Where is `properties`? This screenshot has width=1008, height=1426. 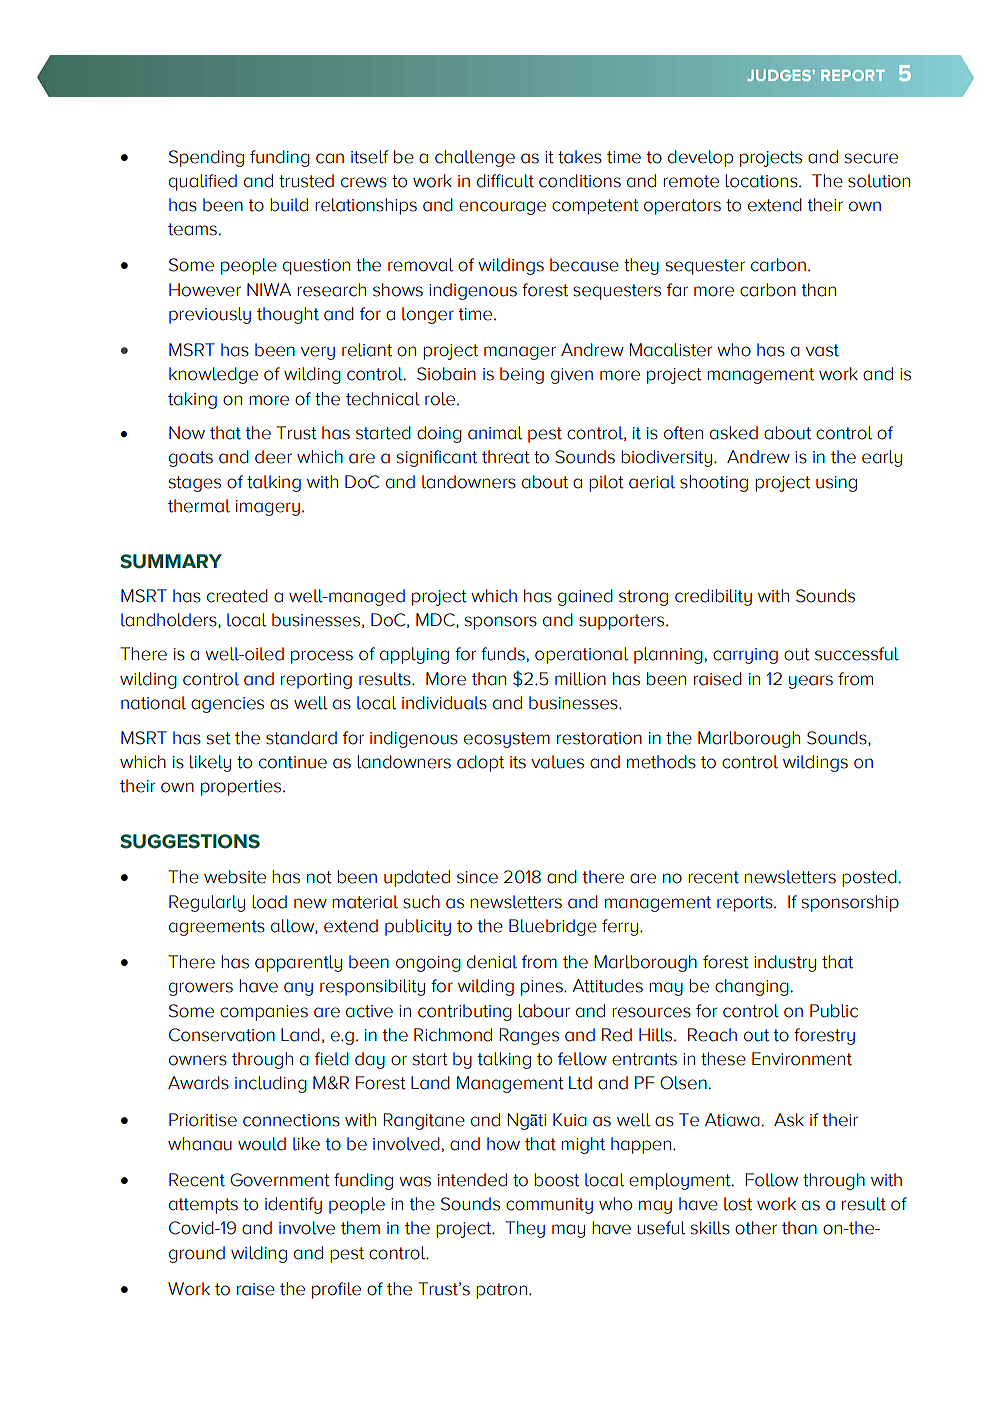
properties is located at coordinates (242, 788).
